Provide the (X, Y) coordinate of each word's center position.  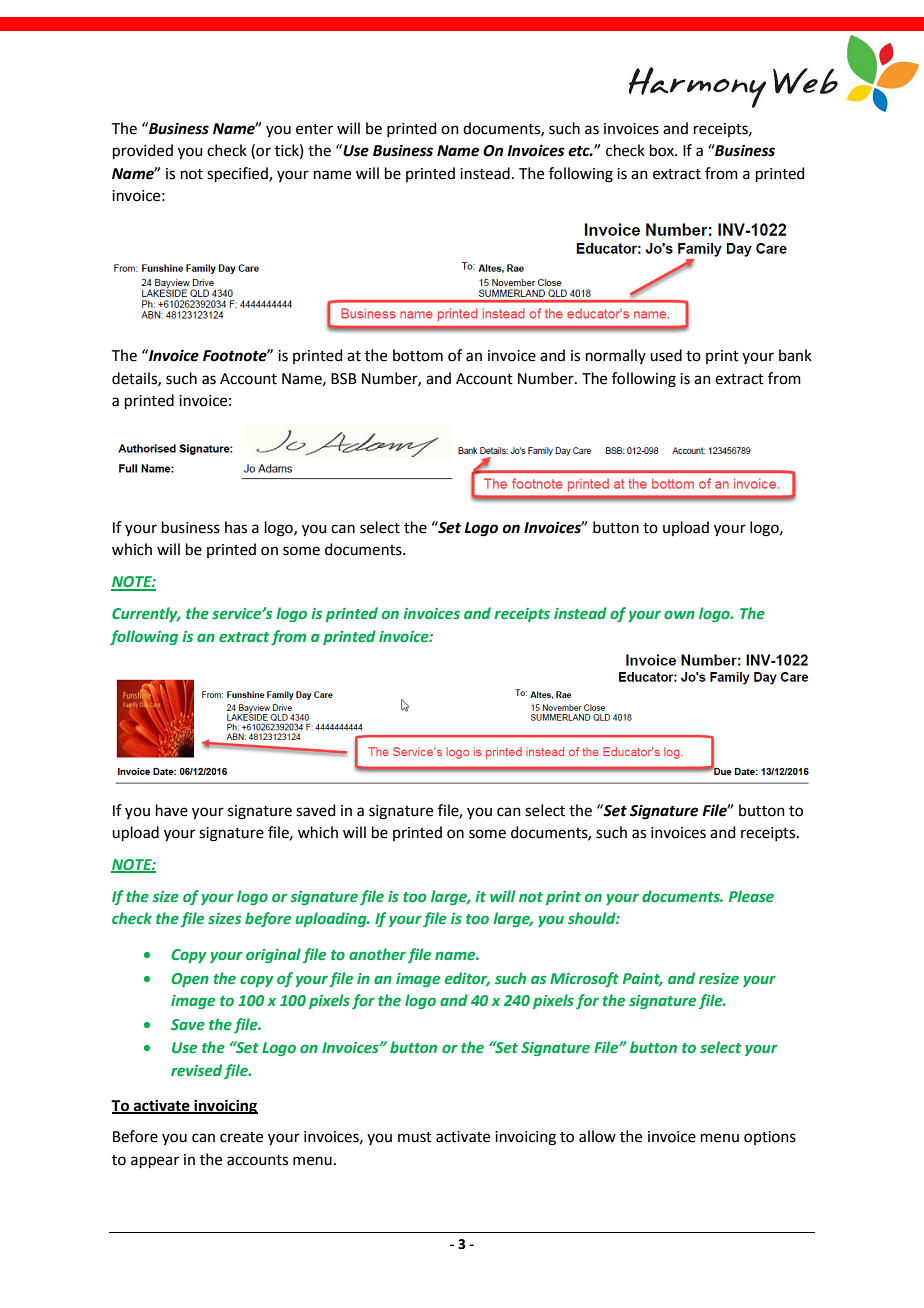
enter (314, 129)
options (770, 1138)
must (415, 1137)
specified (238, 174)
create (241, 1137)
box (663, 150)
